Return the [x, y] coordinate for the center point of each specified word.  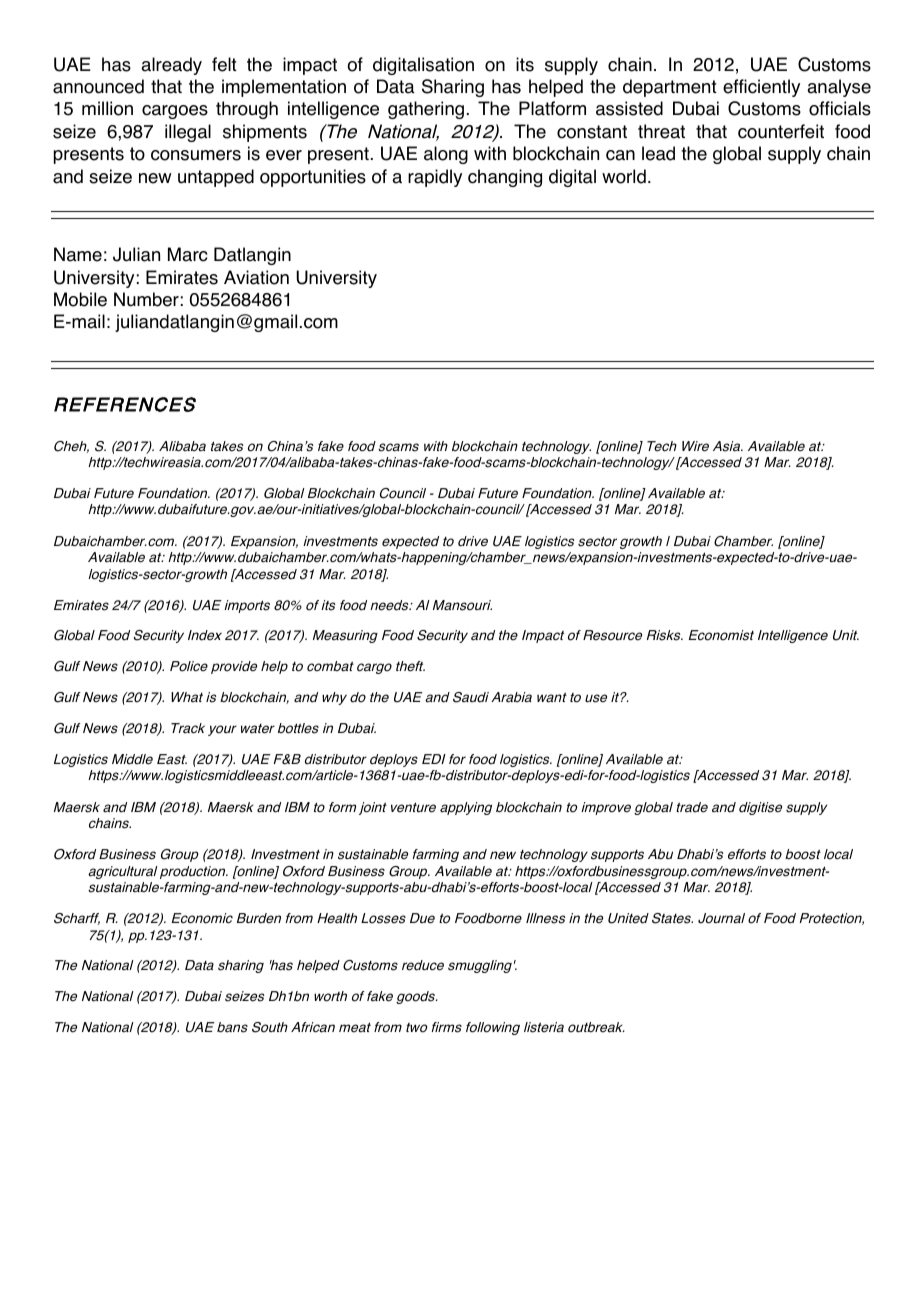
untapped [216, 178]
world [624, 176]
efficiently [761, 88]
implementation [284, 88]
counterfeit [781, 131]
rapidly [435, 178]
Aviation [256, 277]
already [171, 66]
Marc [187, 254]
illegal [188, 133]
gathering [426, 110]
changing [505, 178]
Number [146, 299]
